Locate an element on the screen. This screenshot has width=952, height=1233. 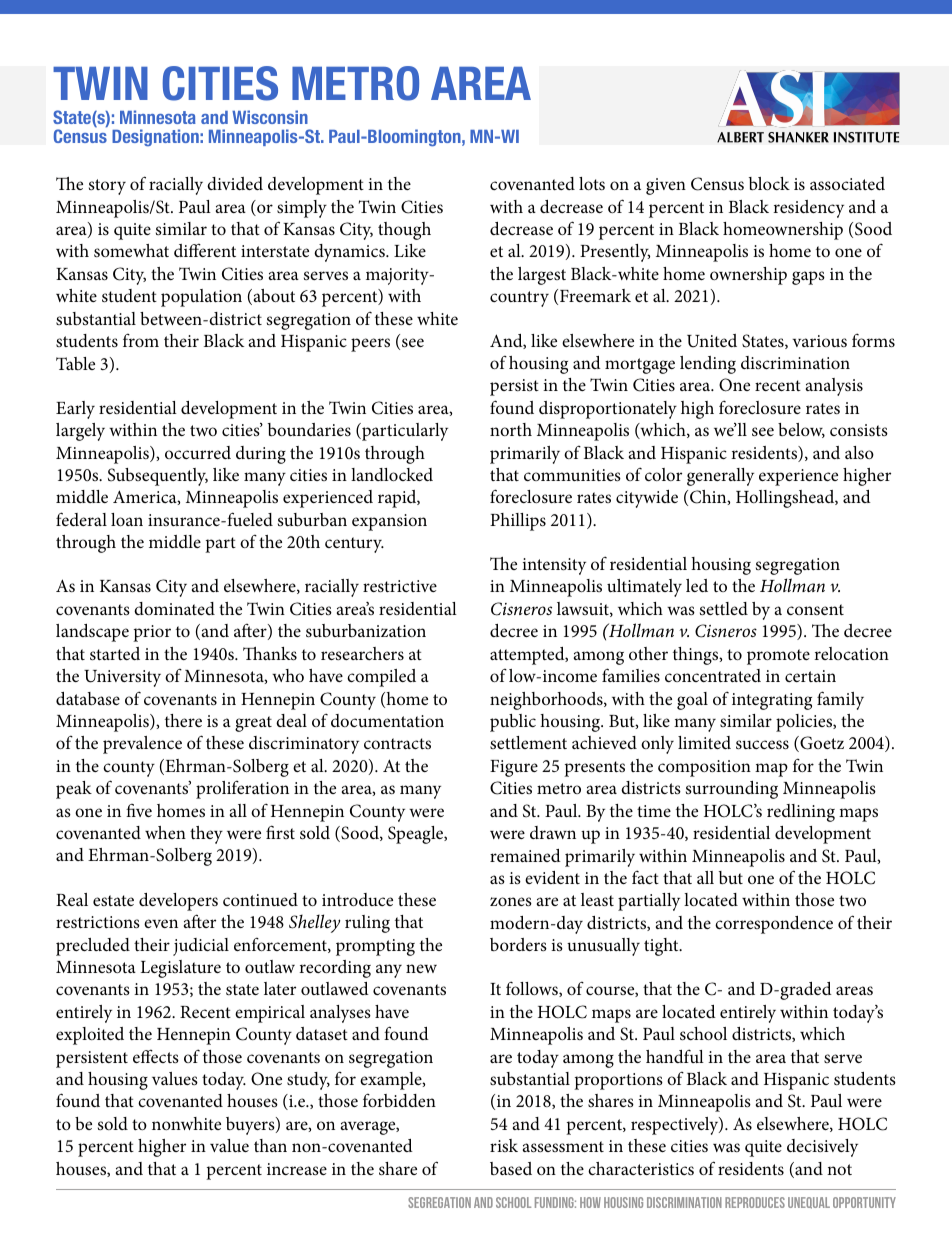
increase is located at coordinates (297, 1169).
